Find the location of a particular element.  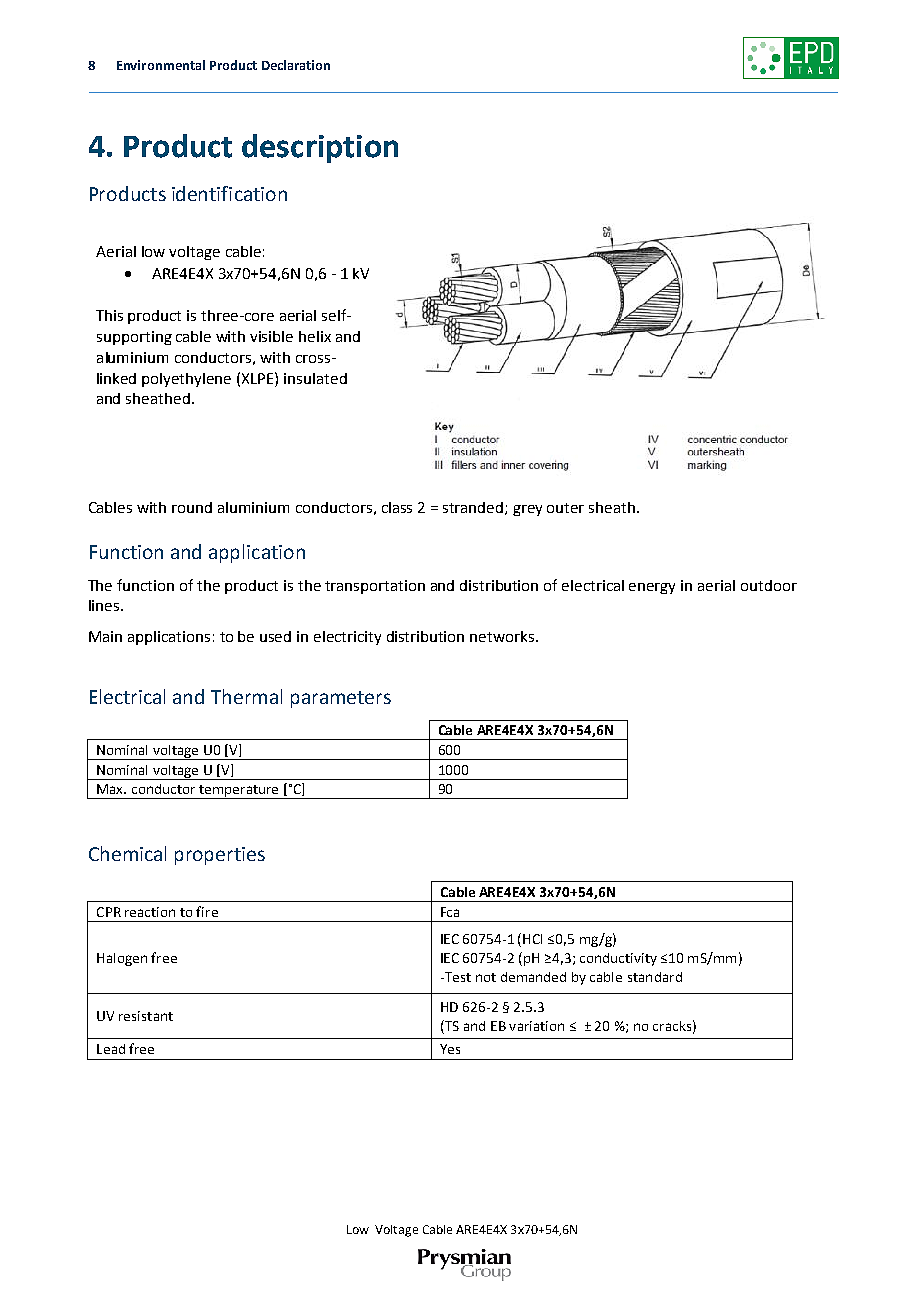

resistant is located at coordinates (146, 1016).
